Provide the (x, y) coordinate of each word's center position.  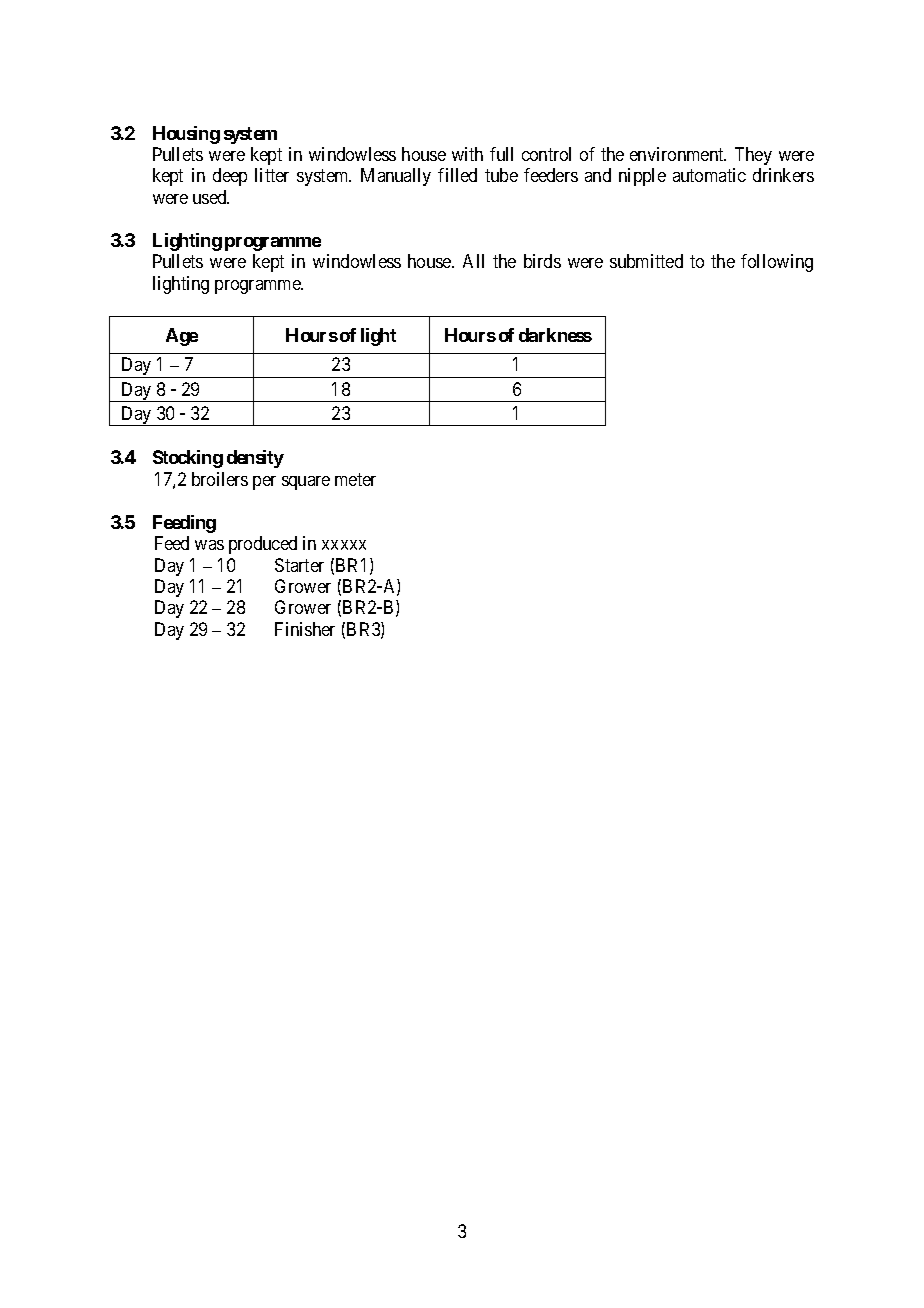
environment (678, 154)
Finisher (305, 629)
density (255, 459)
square (306, 483)
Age (182, 337)
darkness (555, 335)
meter (355, 479)
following (777, 263)
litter (272, 175)
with (467, 154)
